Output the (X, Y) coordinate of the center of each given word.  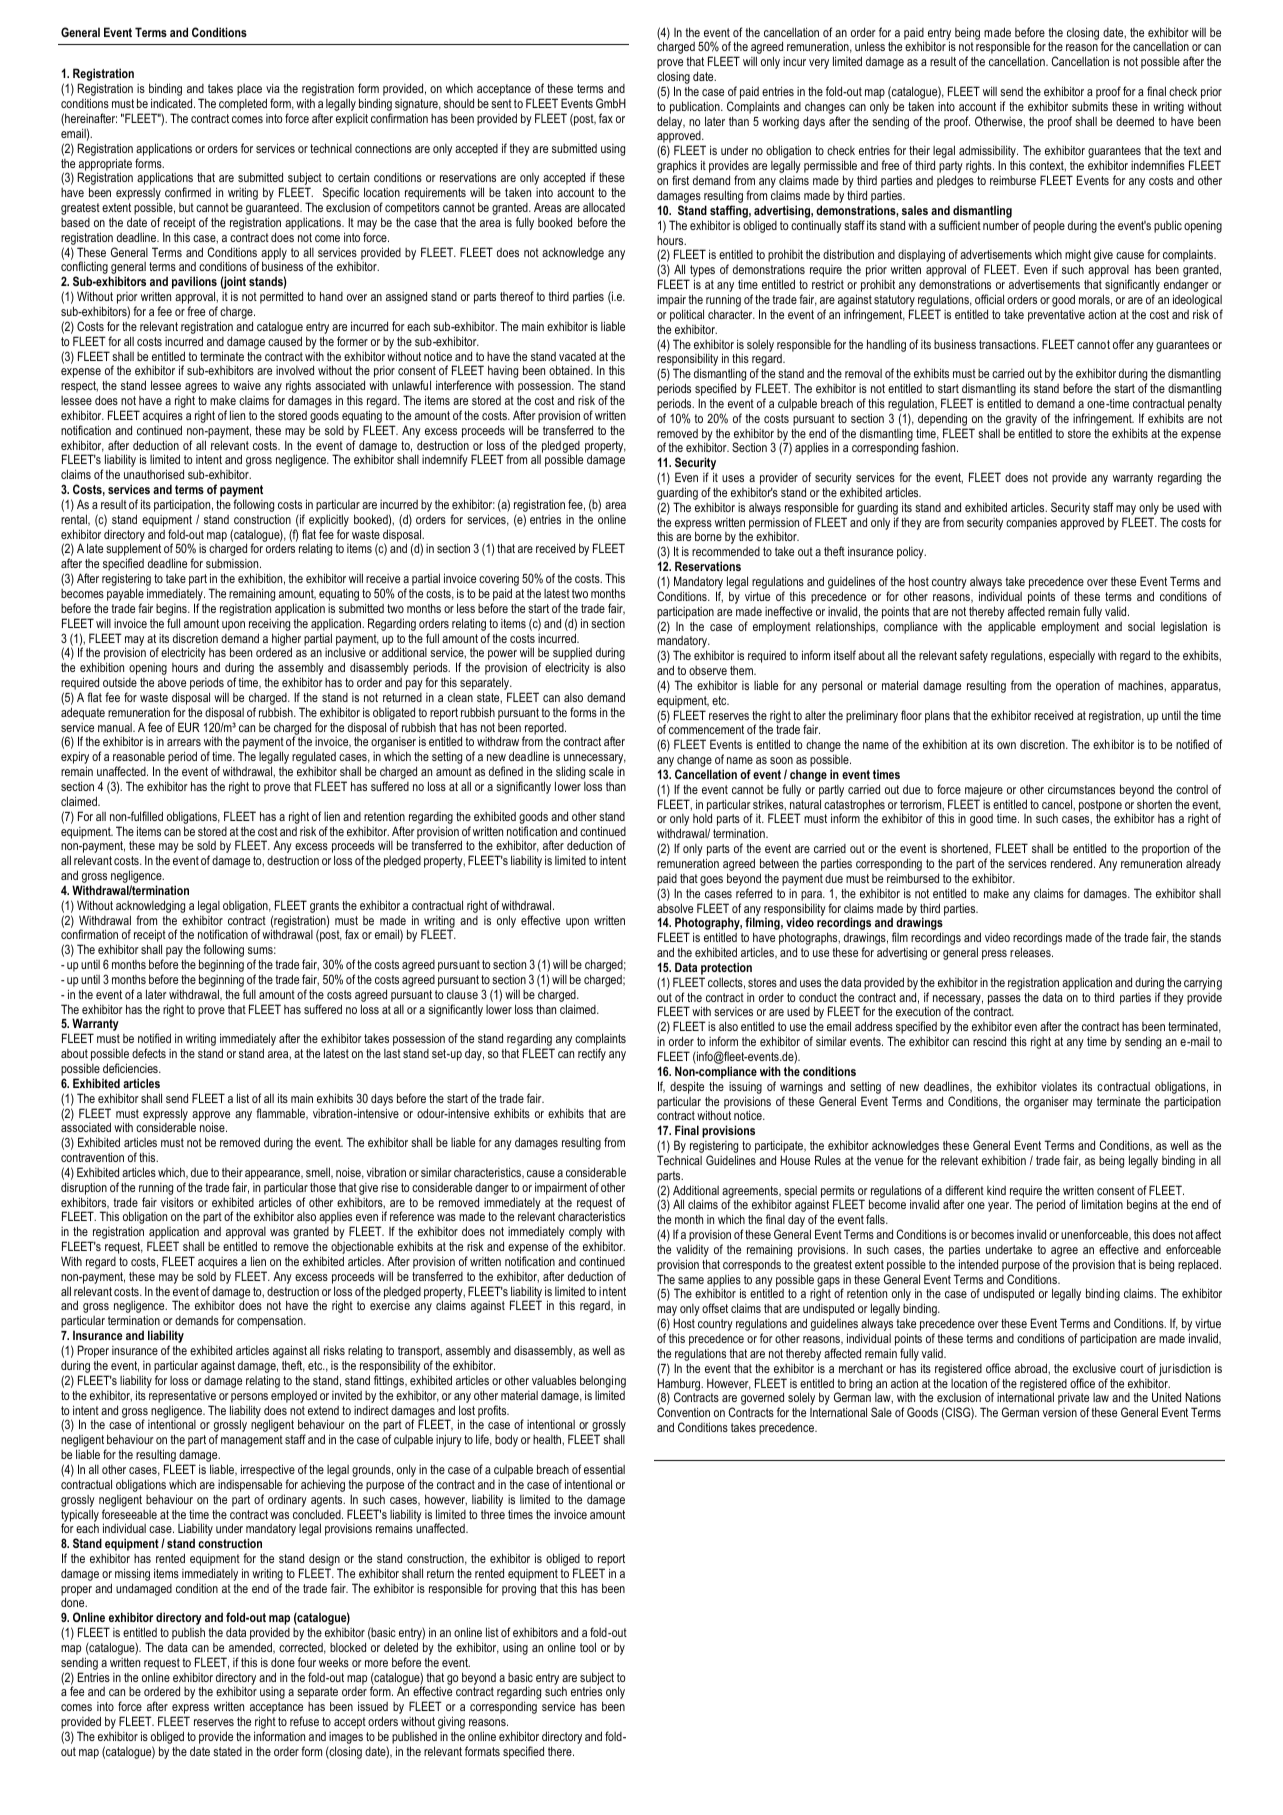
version (1060, 1412)
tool (588, 1647)
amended (251, 1648)
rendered (1073, 863)
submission (233, 563)
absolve (675, 908)
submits (1090, 106)
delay (671, 122)
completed (243, 104)
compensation (271, 1322)
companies (1031, 524)
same (691, 1280)
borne (708, 536)
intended (978, 1264)
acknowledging (150, 906)
